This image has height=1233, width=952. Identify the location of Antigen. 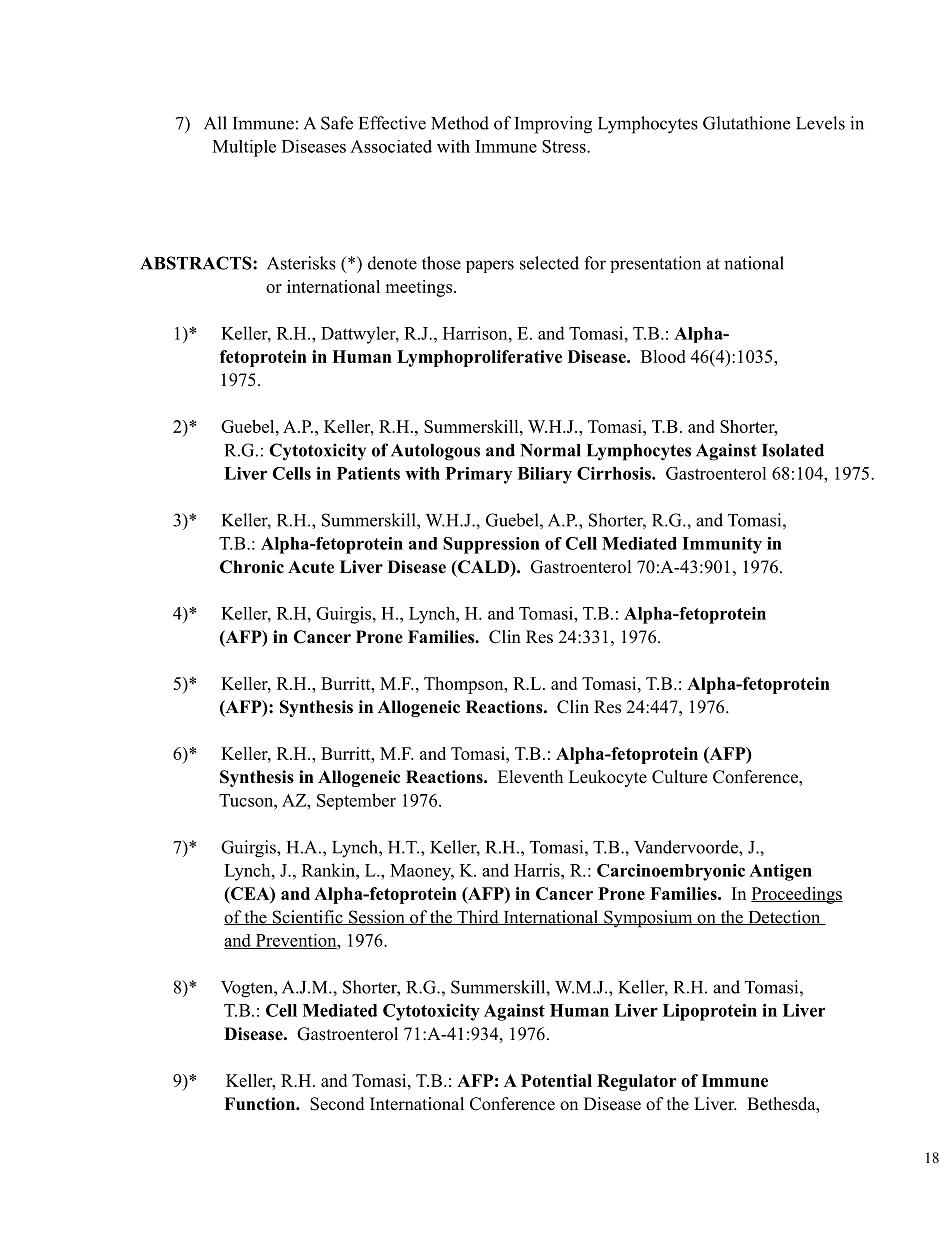
(780, 872).
